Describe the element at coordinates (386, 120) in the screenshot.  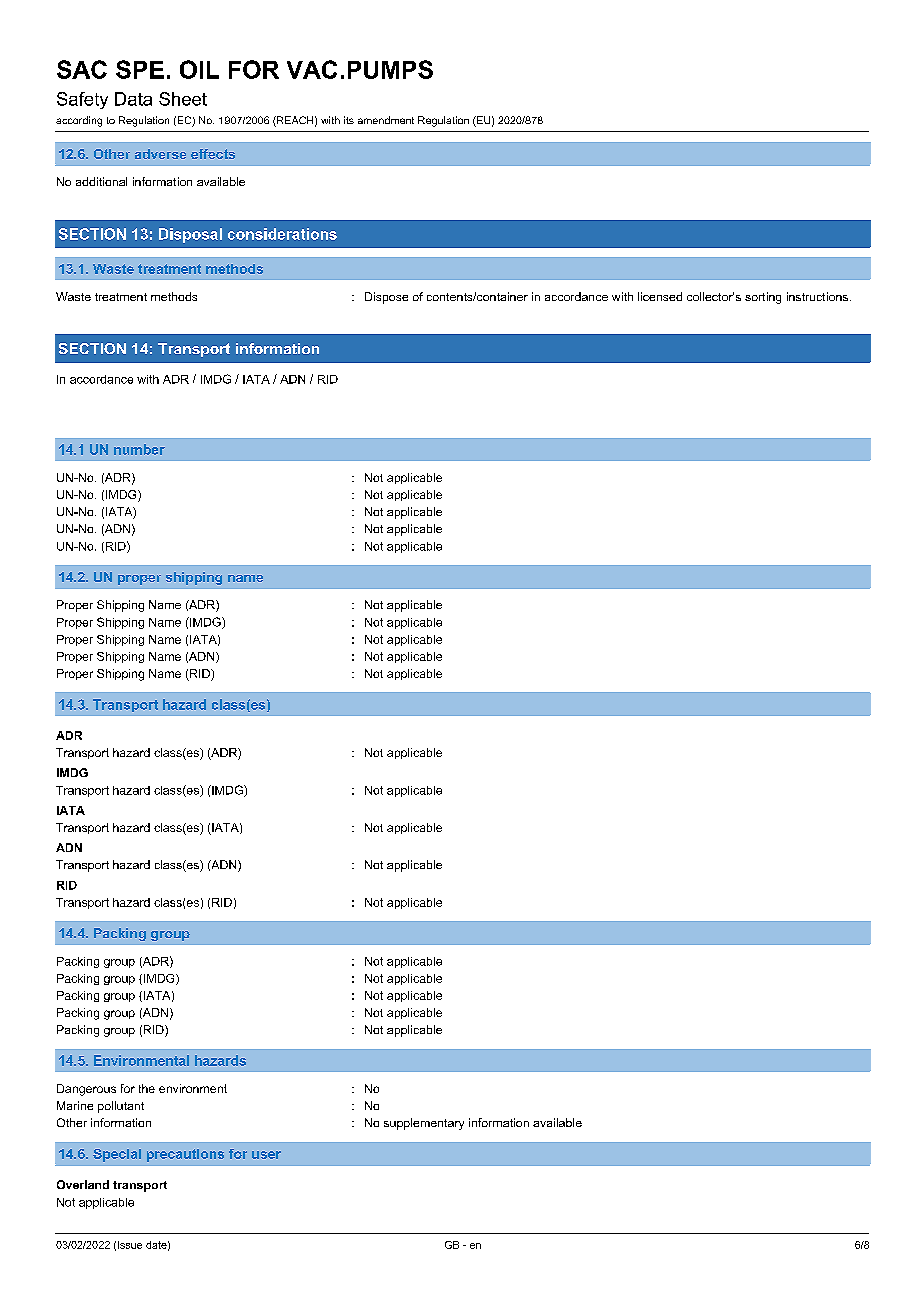
I see `amendment` at that location.
